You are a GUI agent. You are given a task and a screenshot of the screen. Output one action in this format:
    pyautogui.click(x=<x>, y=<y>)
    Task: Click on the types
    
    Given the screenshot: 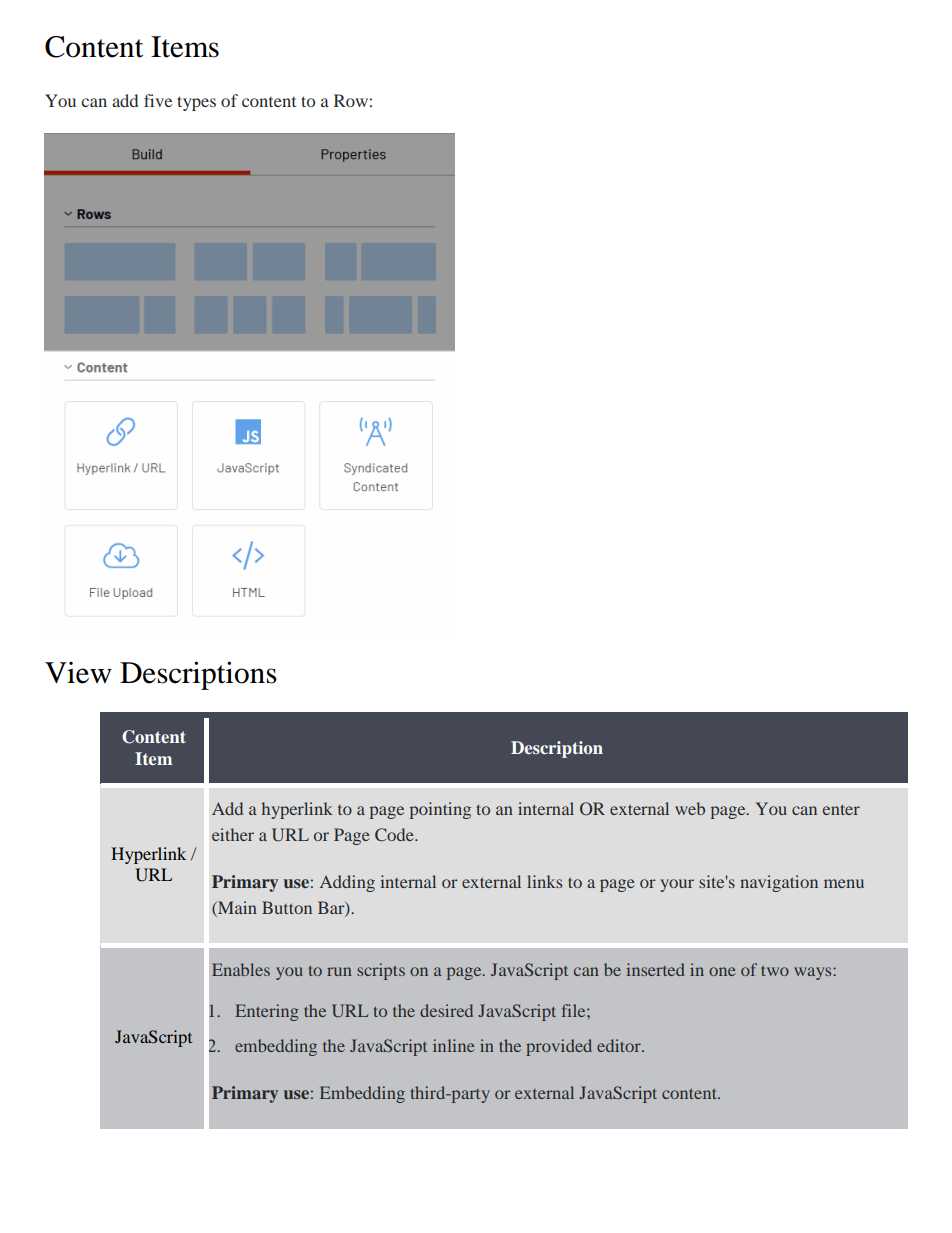 What is the action you would take?
    pyautogui.click(x=196, y=103)
